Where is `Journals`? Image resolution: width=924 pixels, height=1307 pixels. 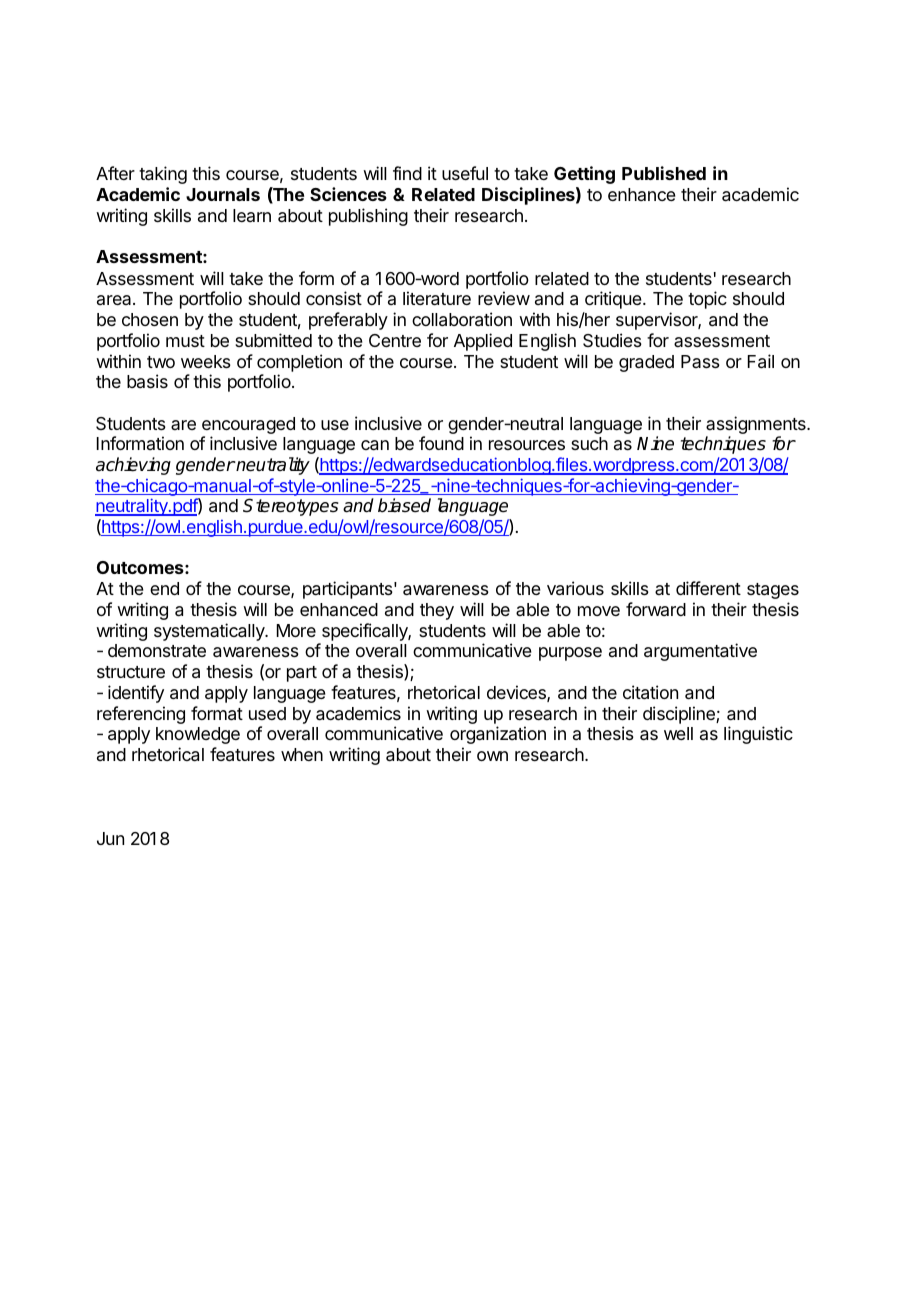
Journals is located at coordinates (223, 194).
